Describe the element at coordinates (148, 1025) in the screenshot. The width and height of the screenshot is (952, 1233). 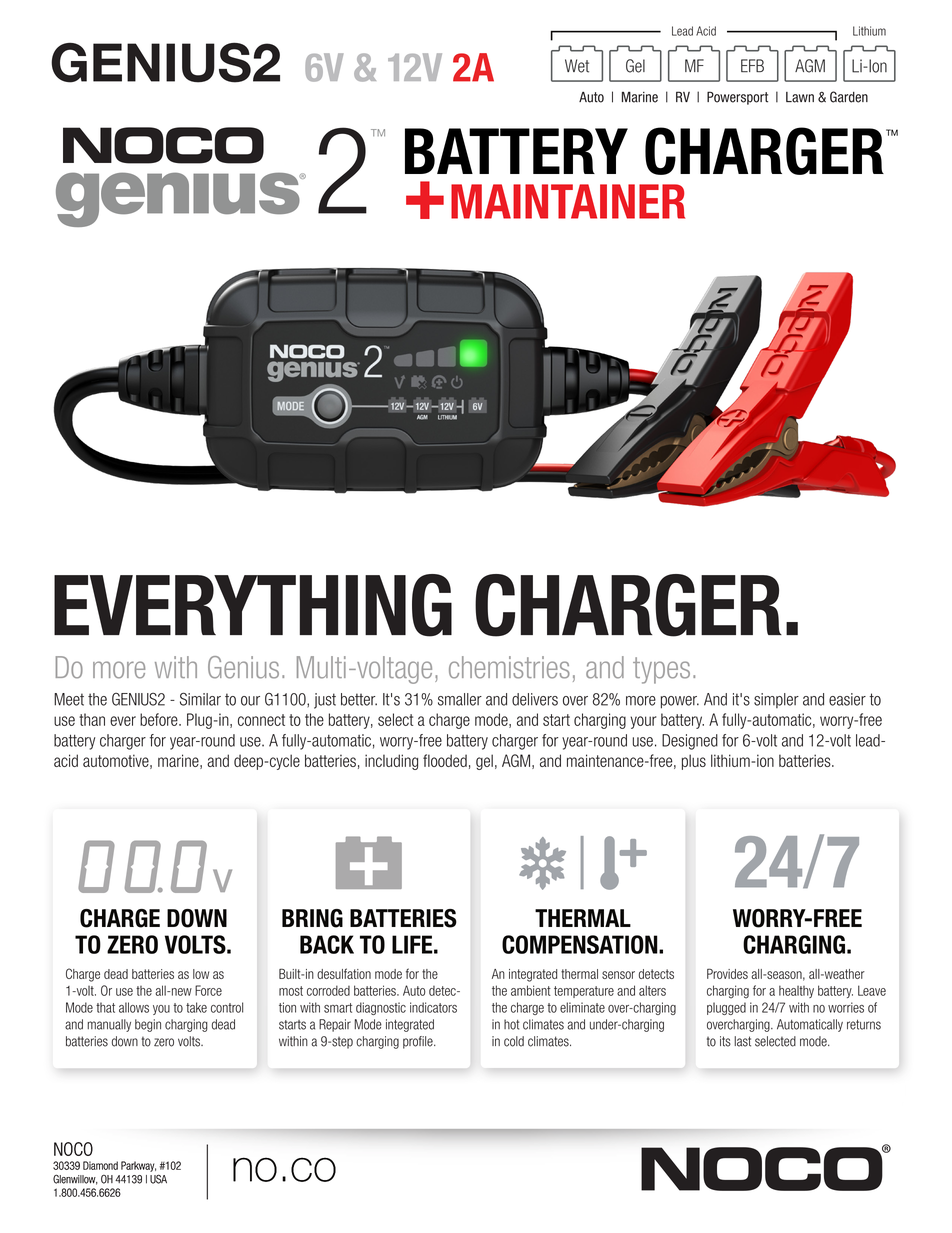
I see `begin` at that location.
